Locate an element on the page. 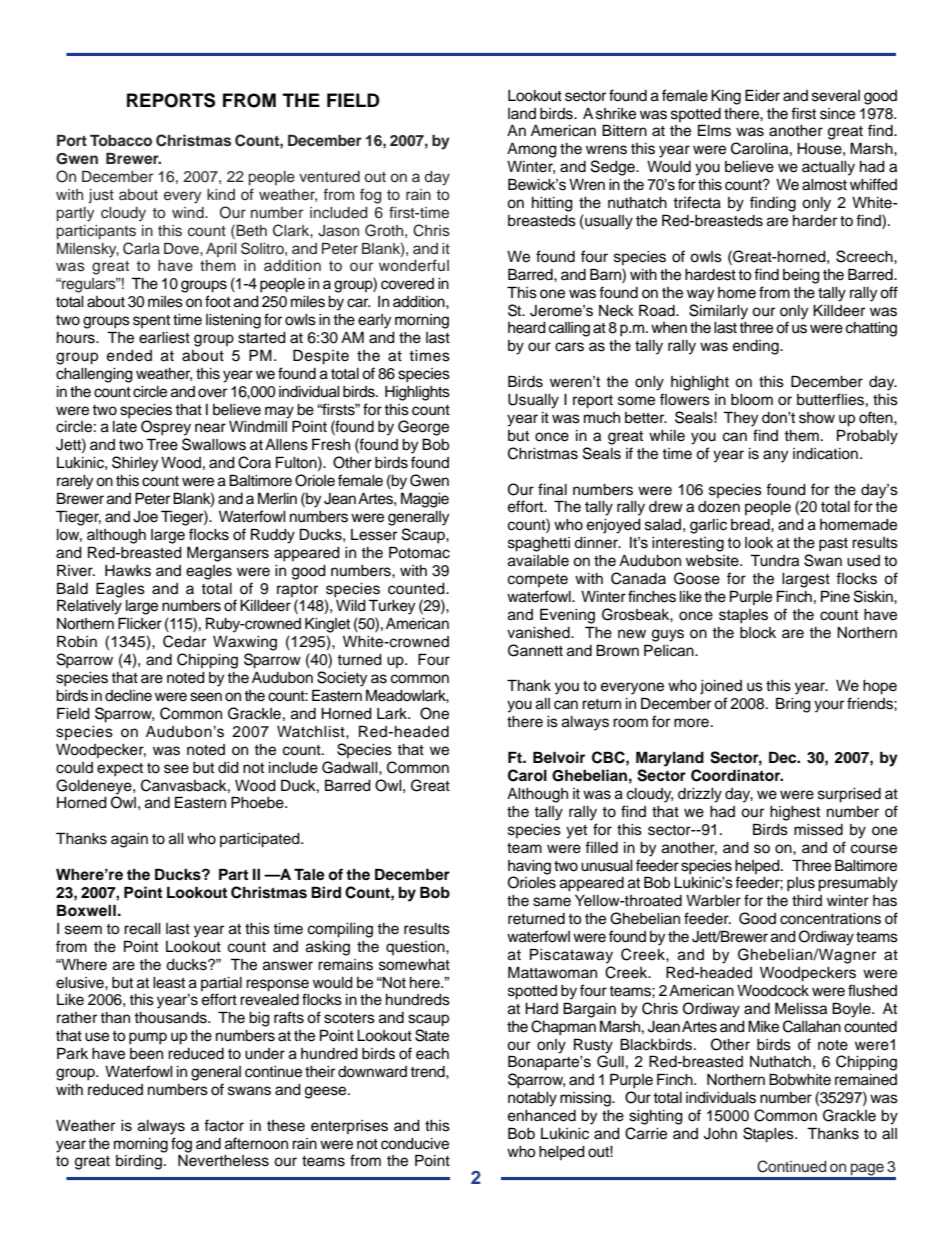  since is located at coordinates (837, 114).
